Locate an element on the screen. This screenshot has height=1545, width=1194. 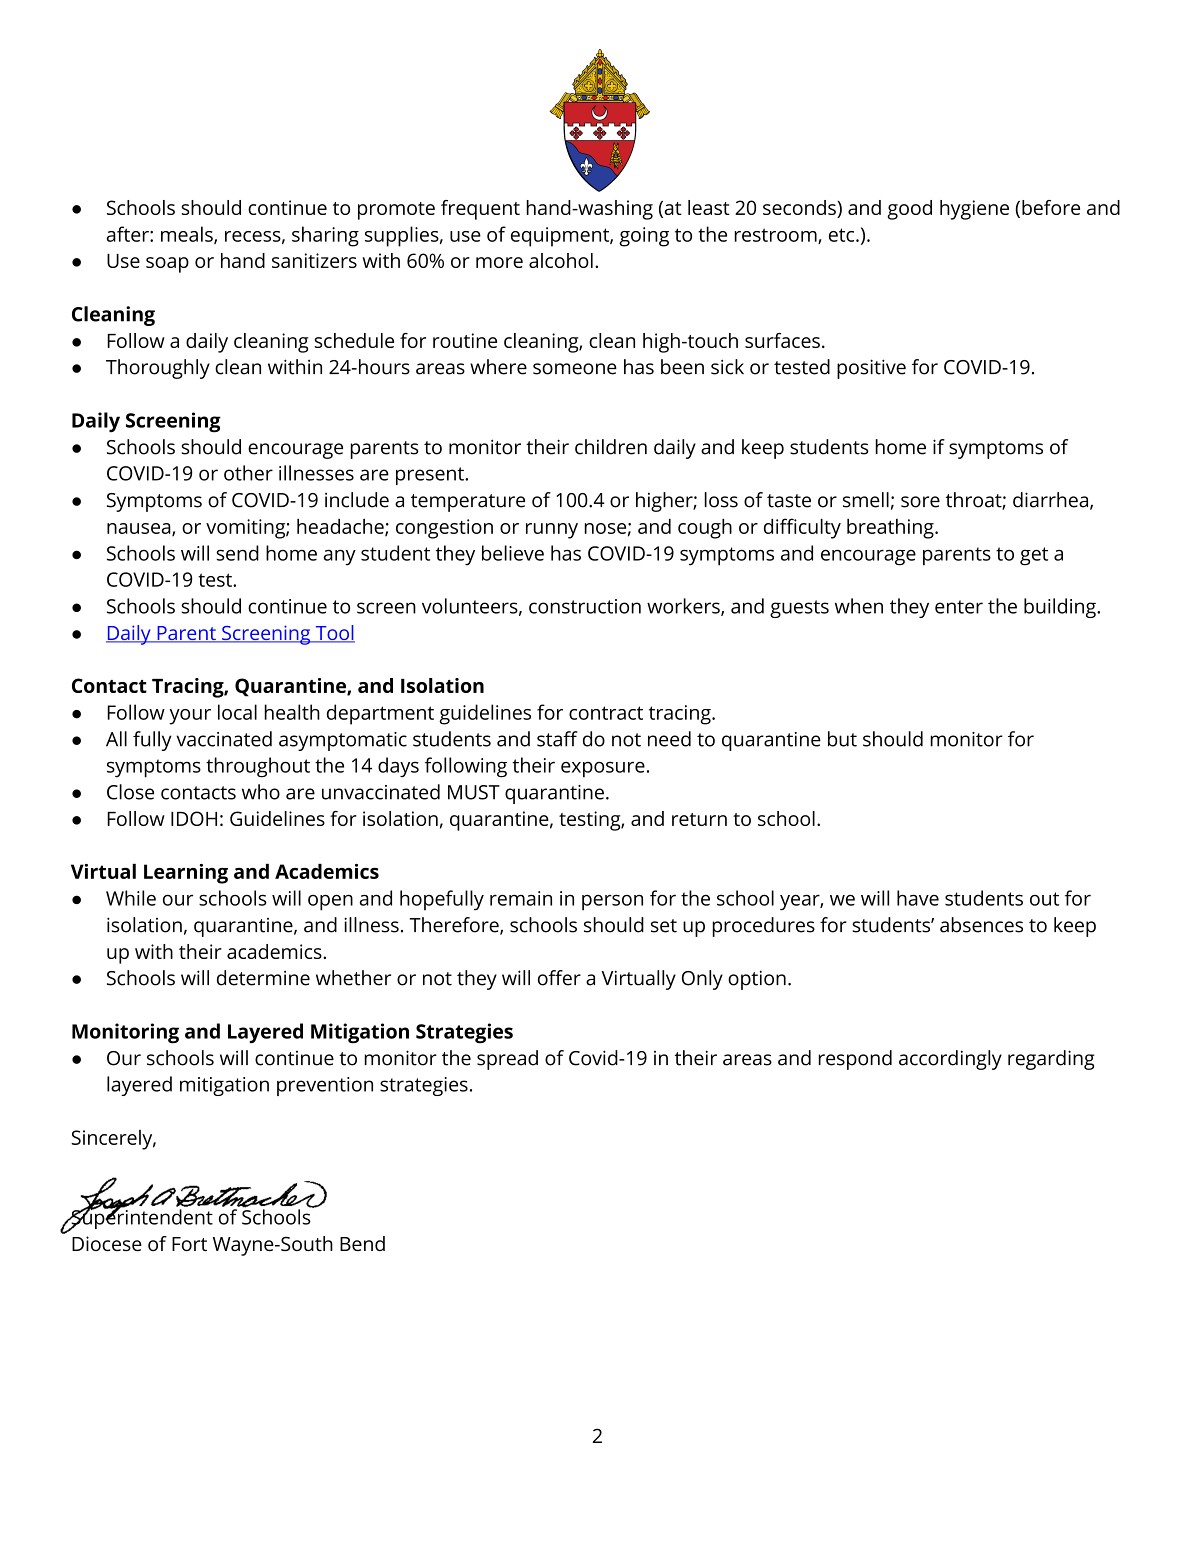
but is located at coordinates (842, 739).
